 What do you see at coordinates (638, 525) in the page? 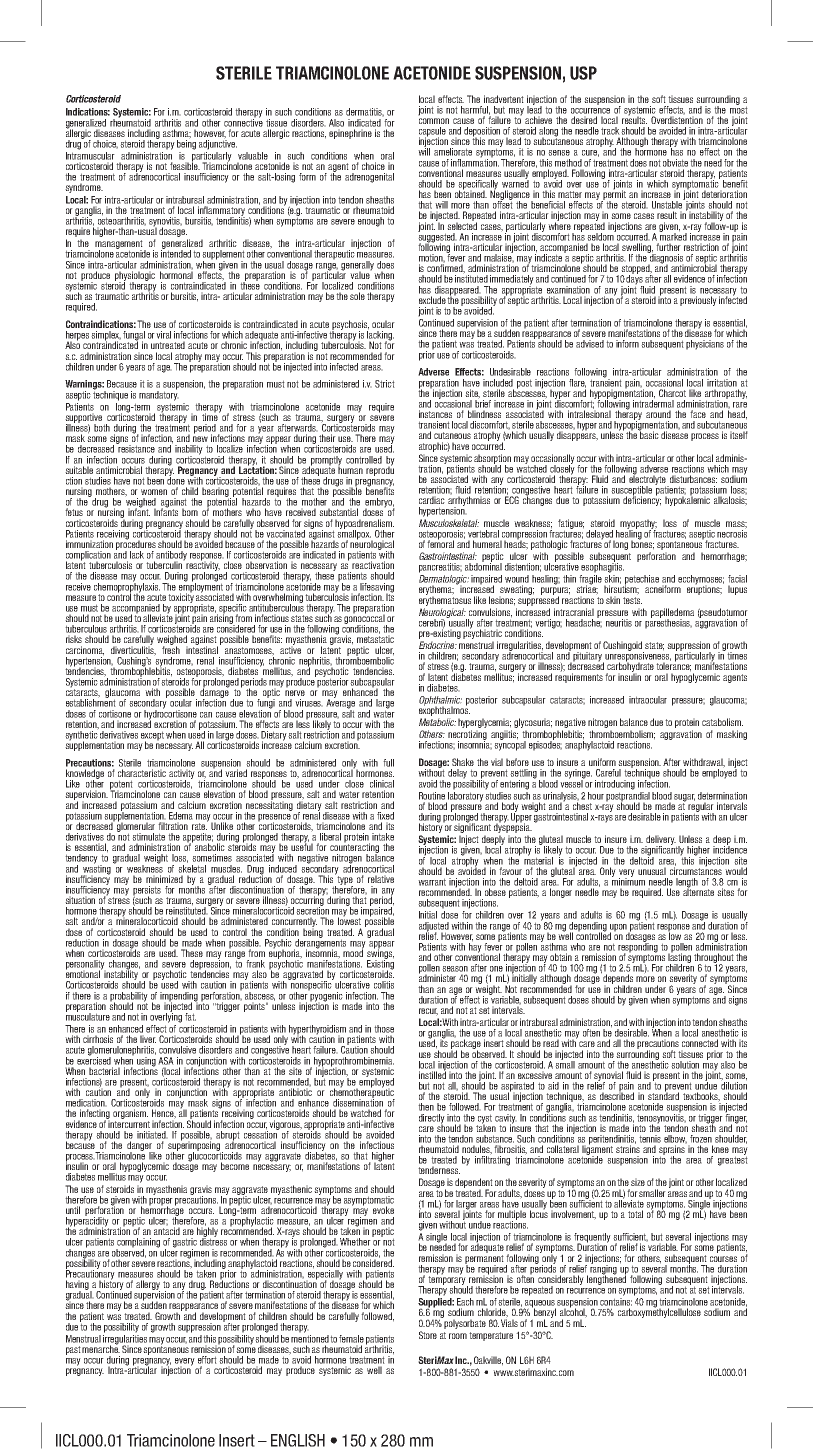
I see `myopathy` at bounding box center [638, 525].
